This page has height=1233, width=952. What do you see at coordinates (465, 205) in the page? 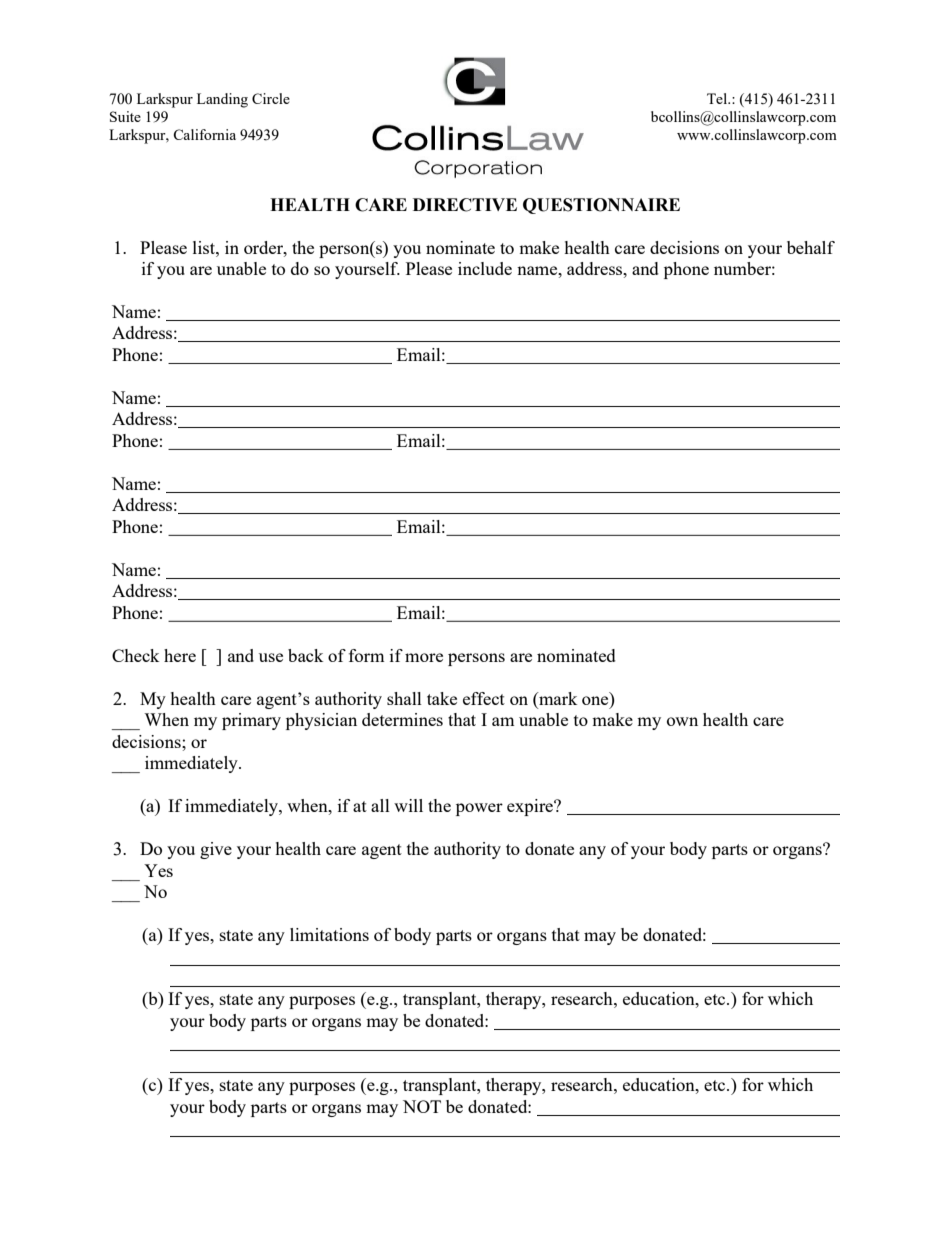
I see `DIRECTIVE` at bounding box center [465, 205].
